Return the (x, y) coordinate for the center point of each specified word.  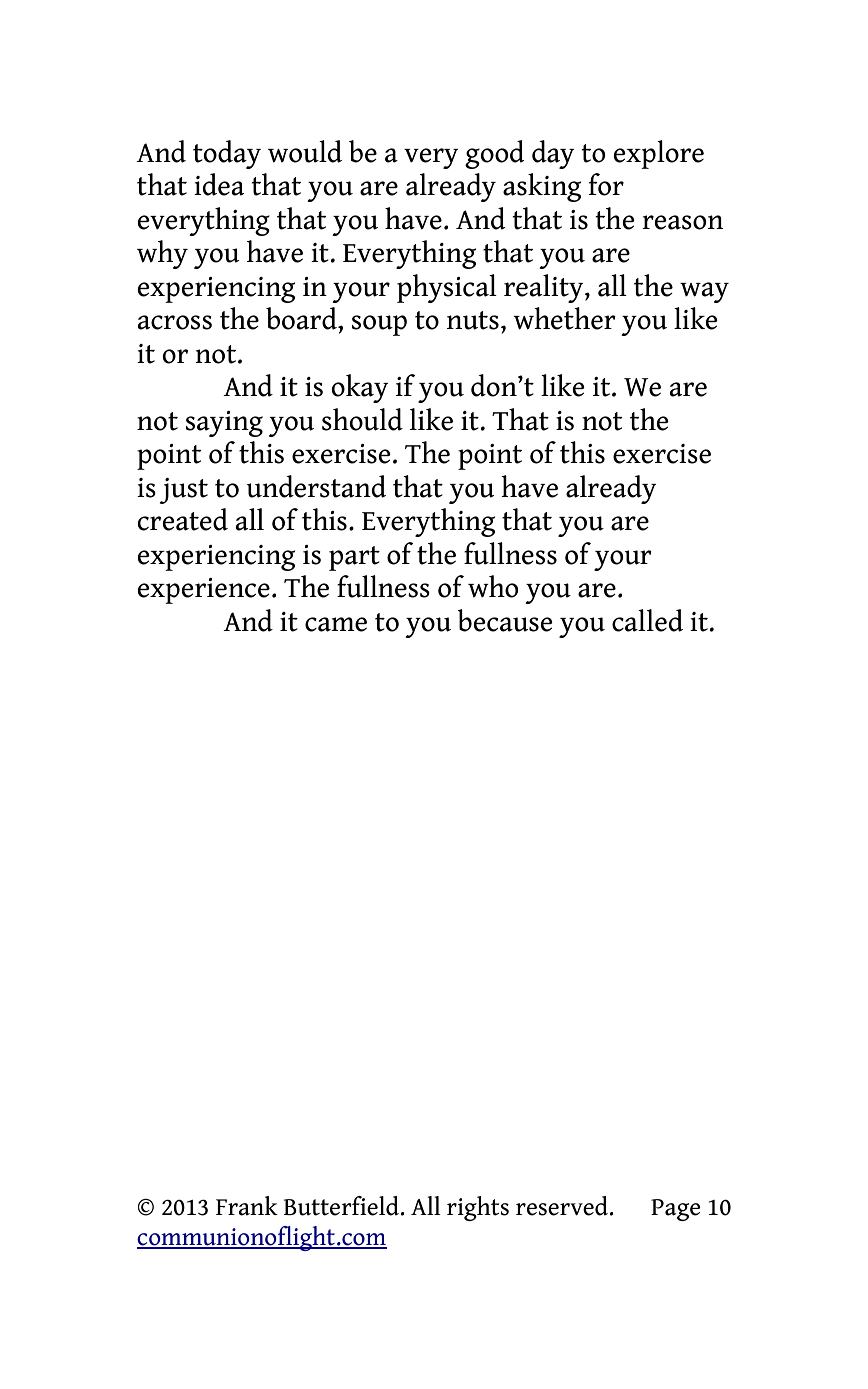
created (183, 519)
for (606, 184)
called (647, 620)
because (505, 620)
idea (219, 184)
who (493, 586)
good (494, 154)
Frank (247, 1206)
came (336, 624)
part (354, 558)
